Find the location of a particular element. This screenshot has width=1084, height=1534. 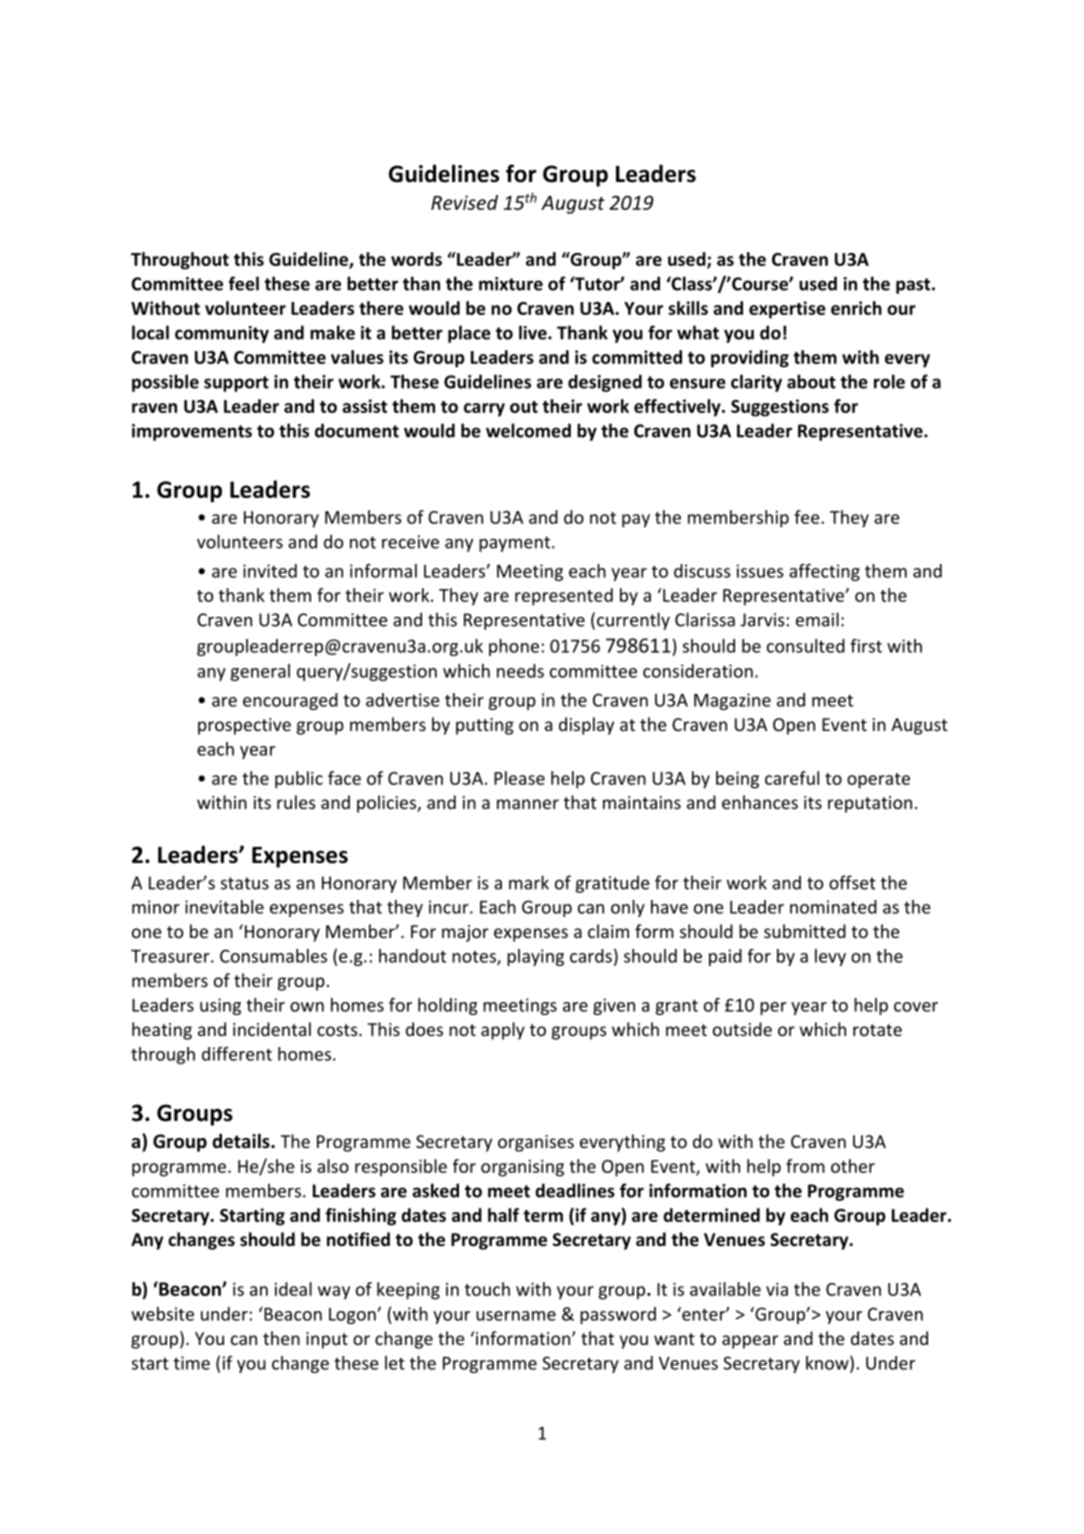

playing is located at coordinates (535, 957).
